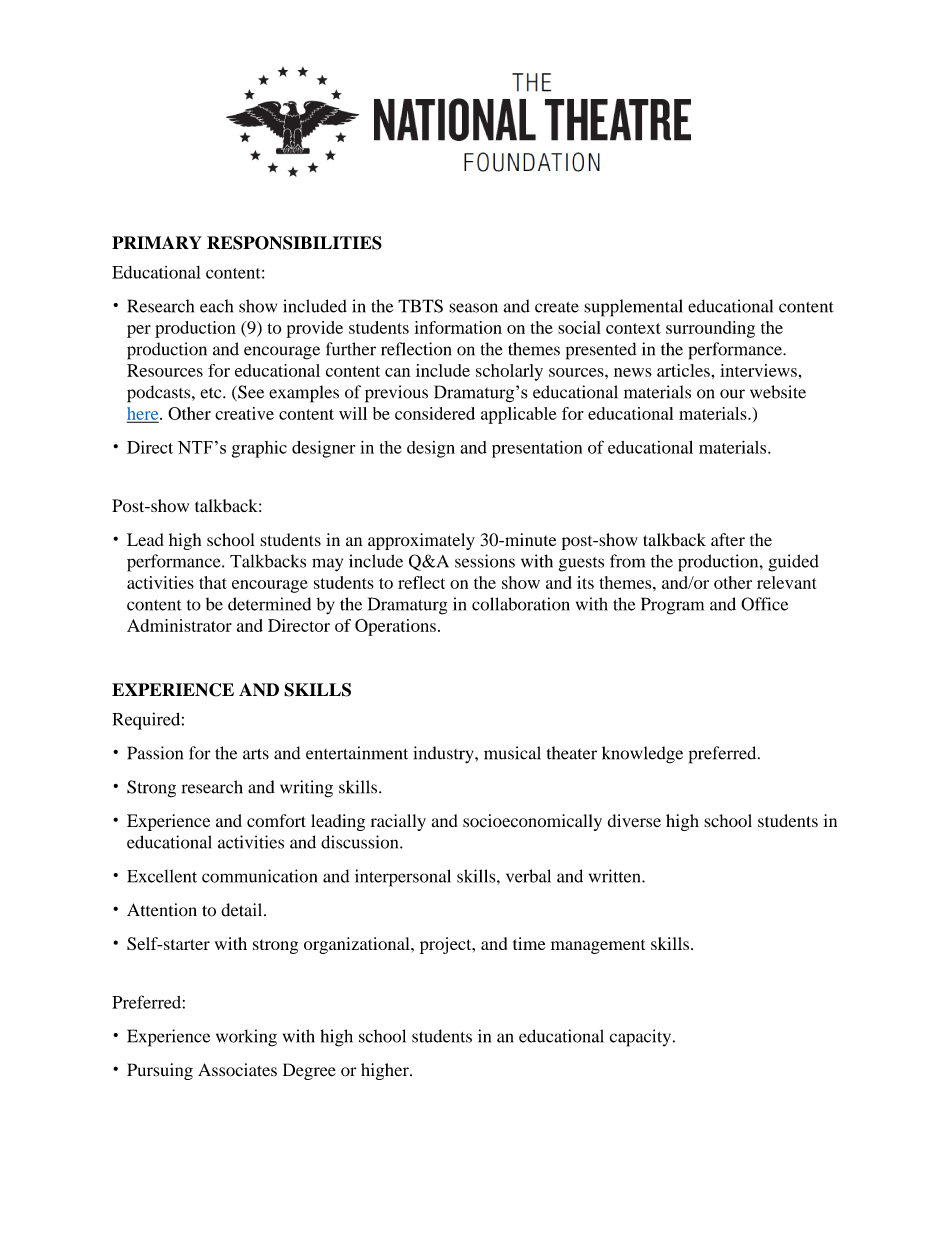 The height and width of the page is (1233, 952). I want to click on surrounding, so click(710, 329).
